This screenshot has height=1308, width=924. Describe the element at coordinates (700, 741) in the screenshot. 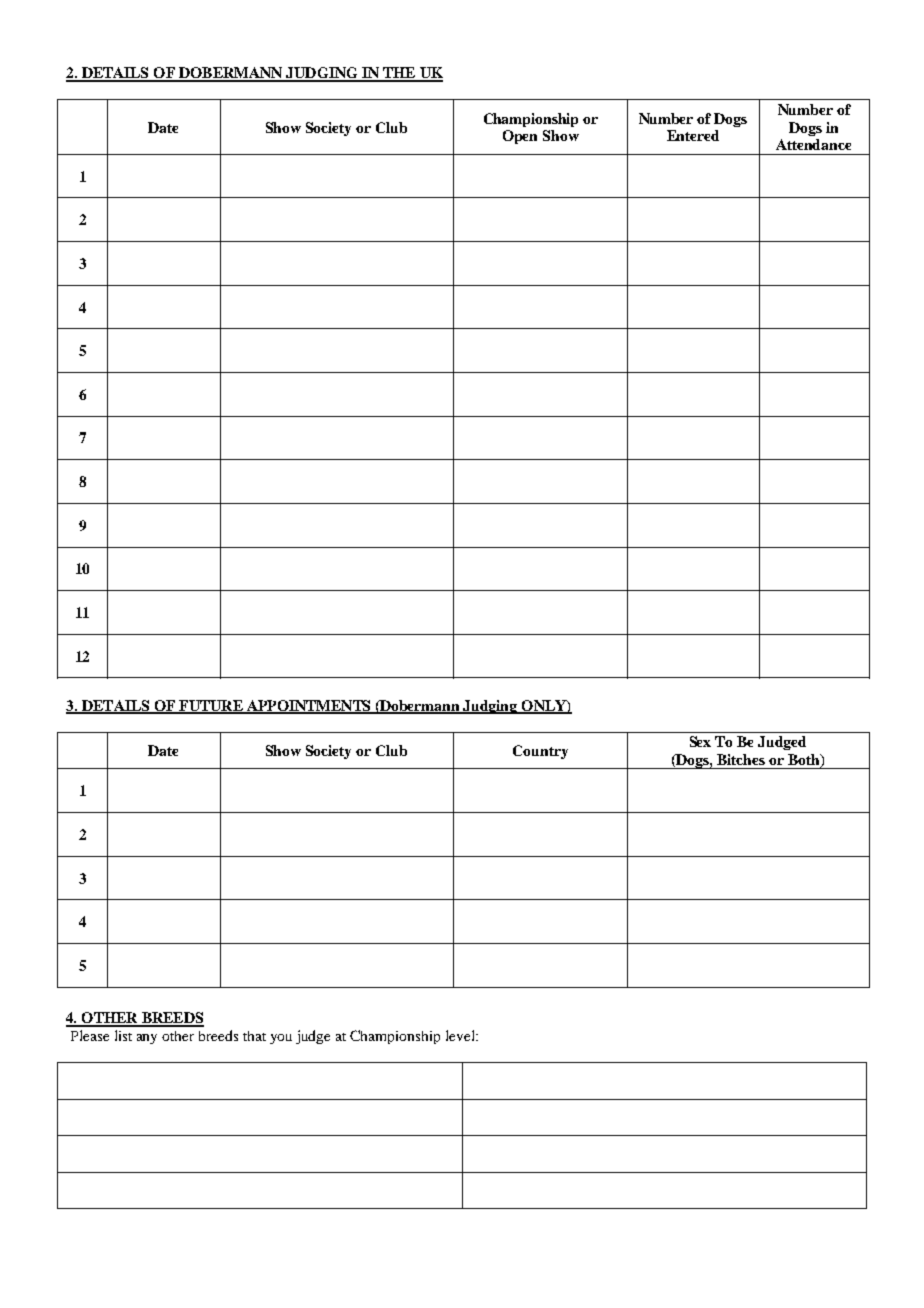

I see `Sex` at that location.
